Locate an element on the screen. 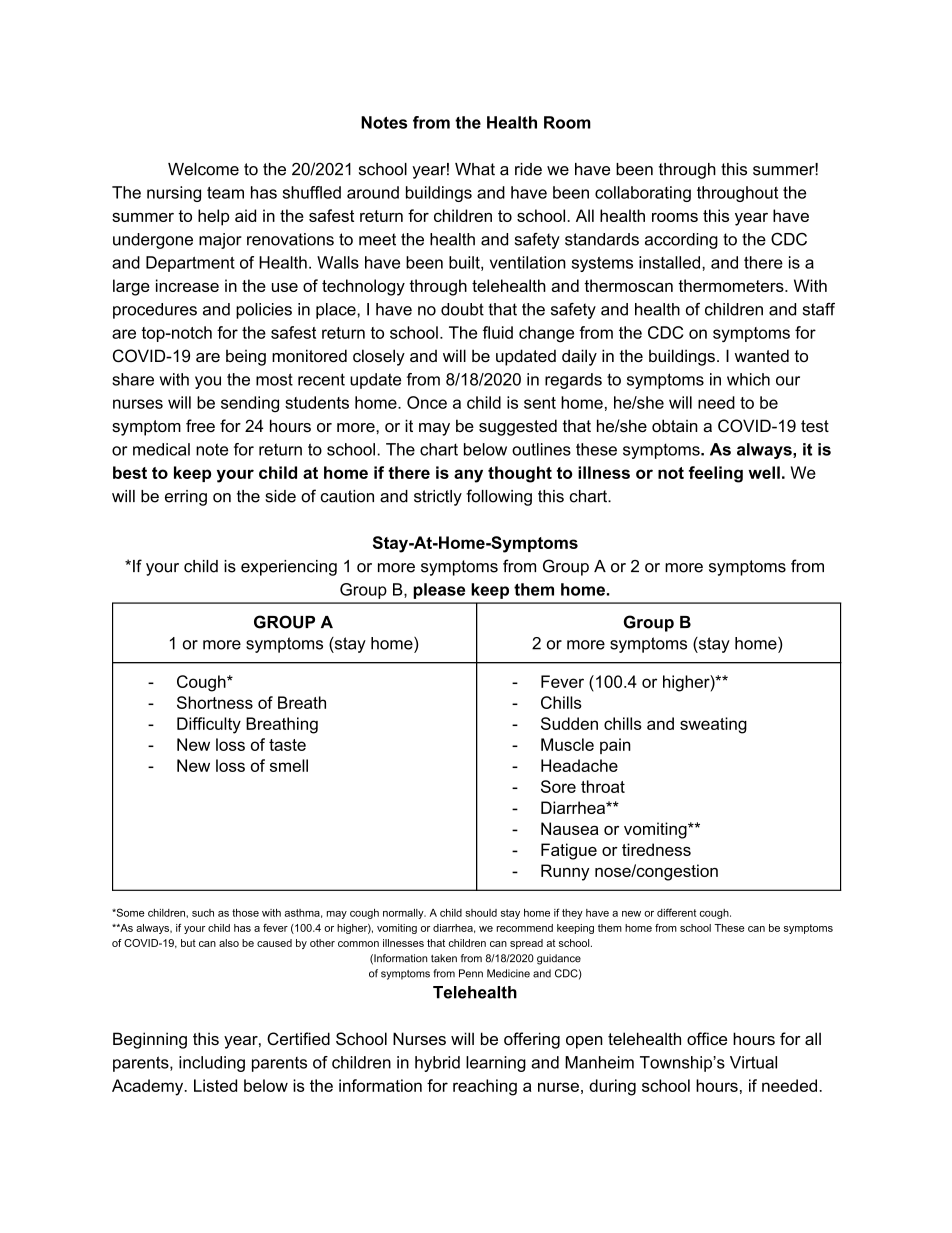  tiredness is located at coordinates (656, 849).
